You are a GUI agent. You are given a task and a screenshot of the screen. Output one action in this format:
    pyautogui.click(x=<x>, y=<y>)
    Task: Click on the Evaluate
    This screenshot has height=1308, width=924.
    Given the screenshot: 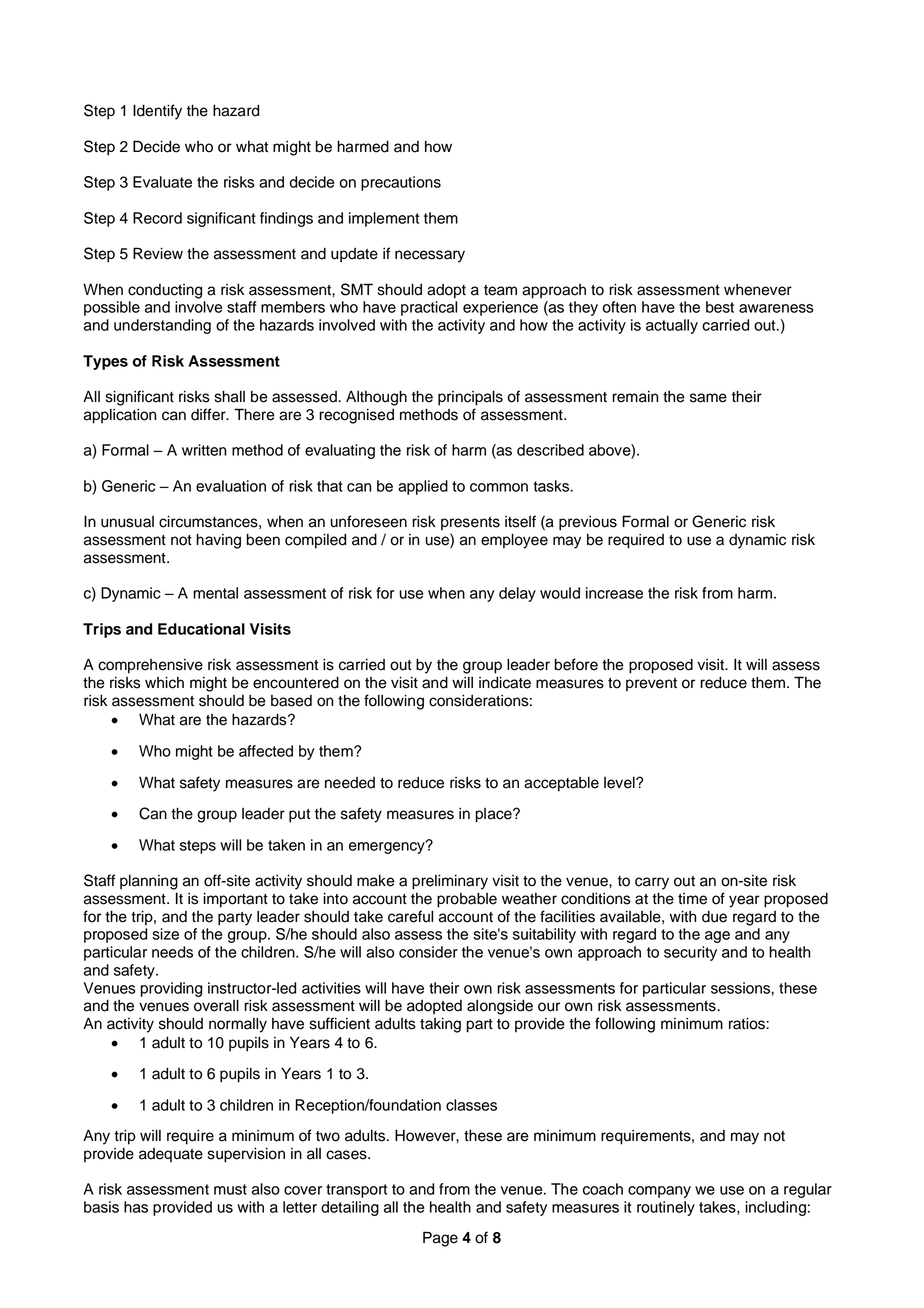 What is the action you would take?
    pyautogui.click(x=162, y=182)
